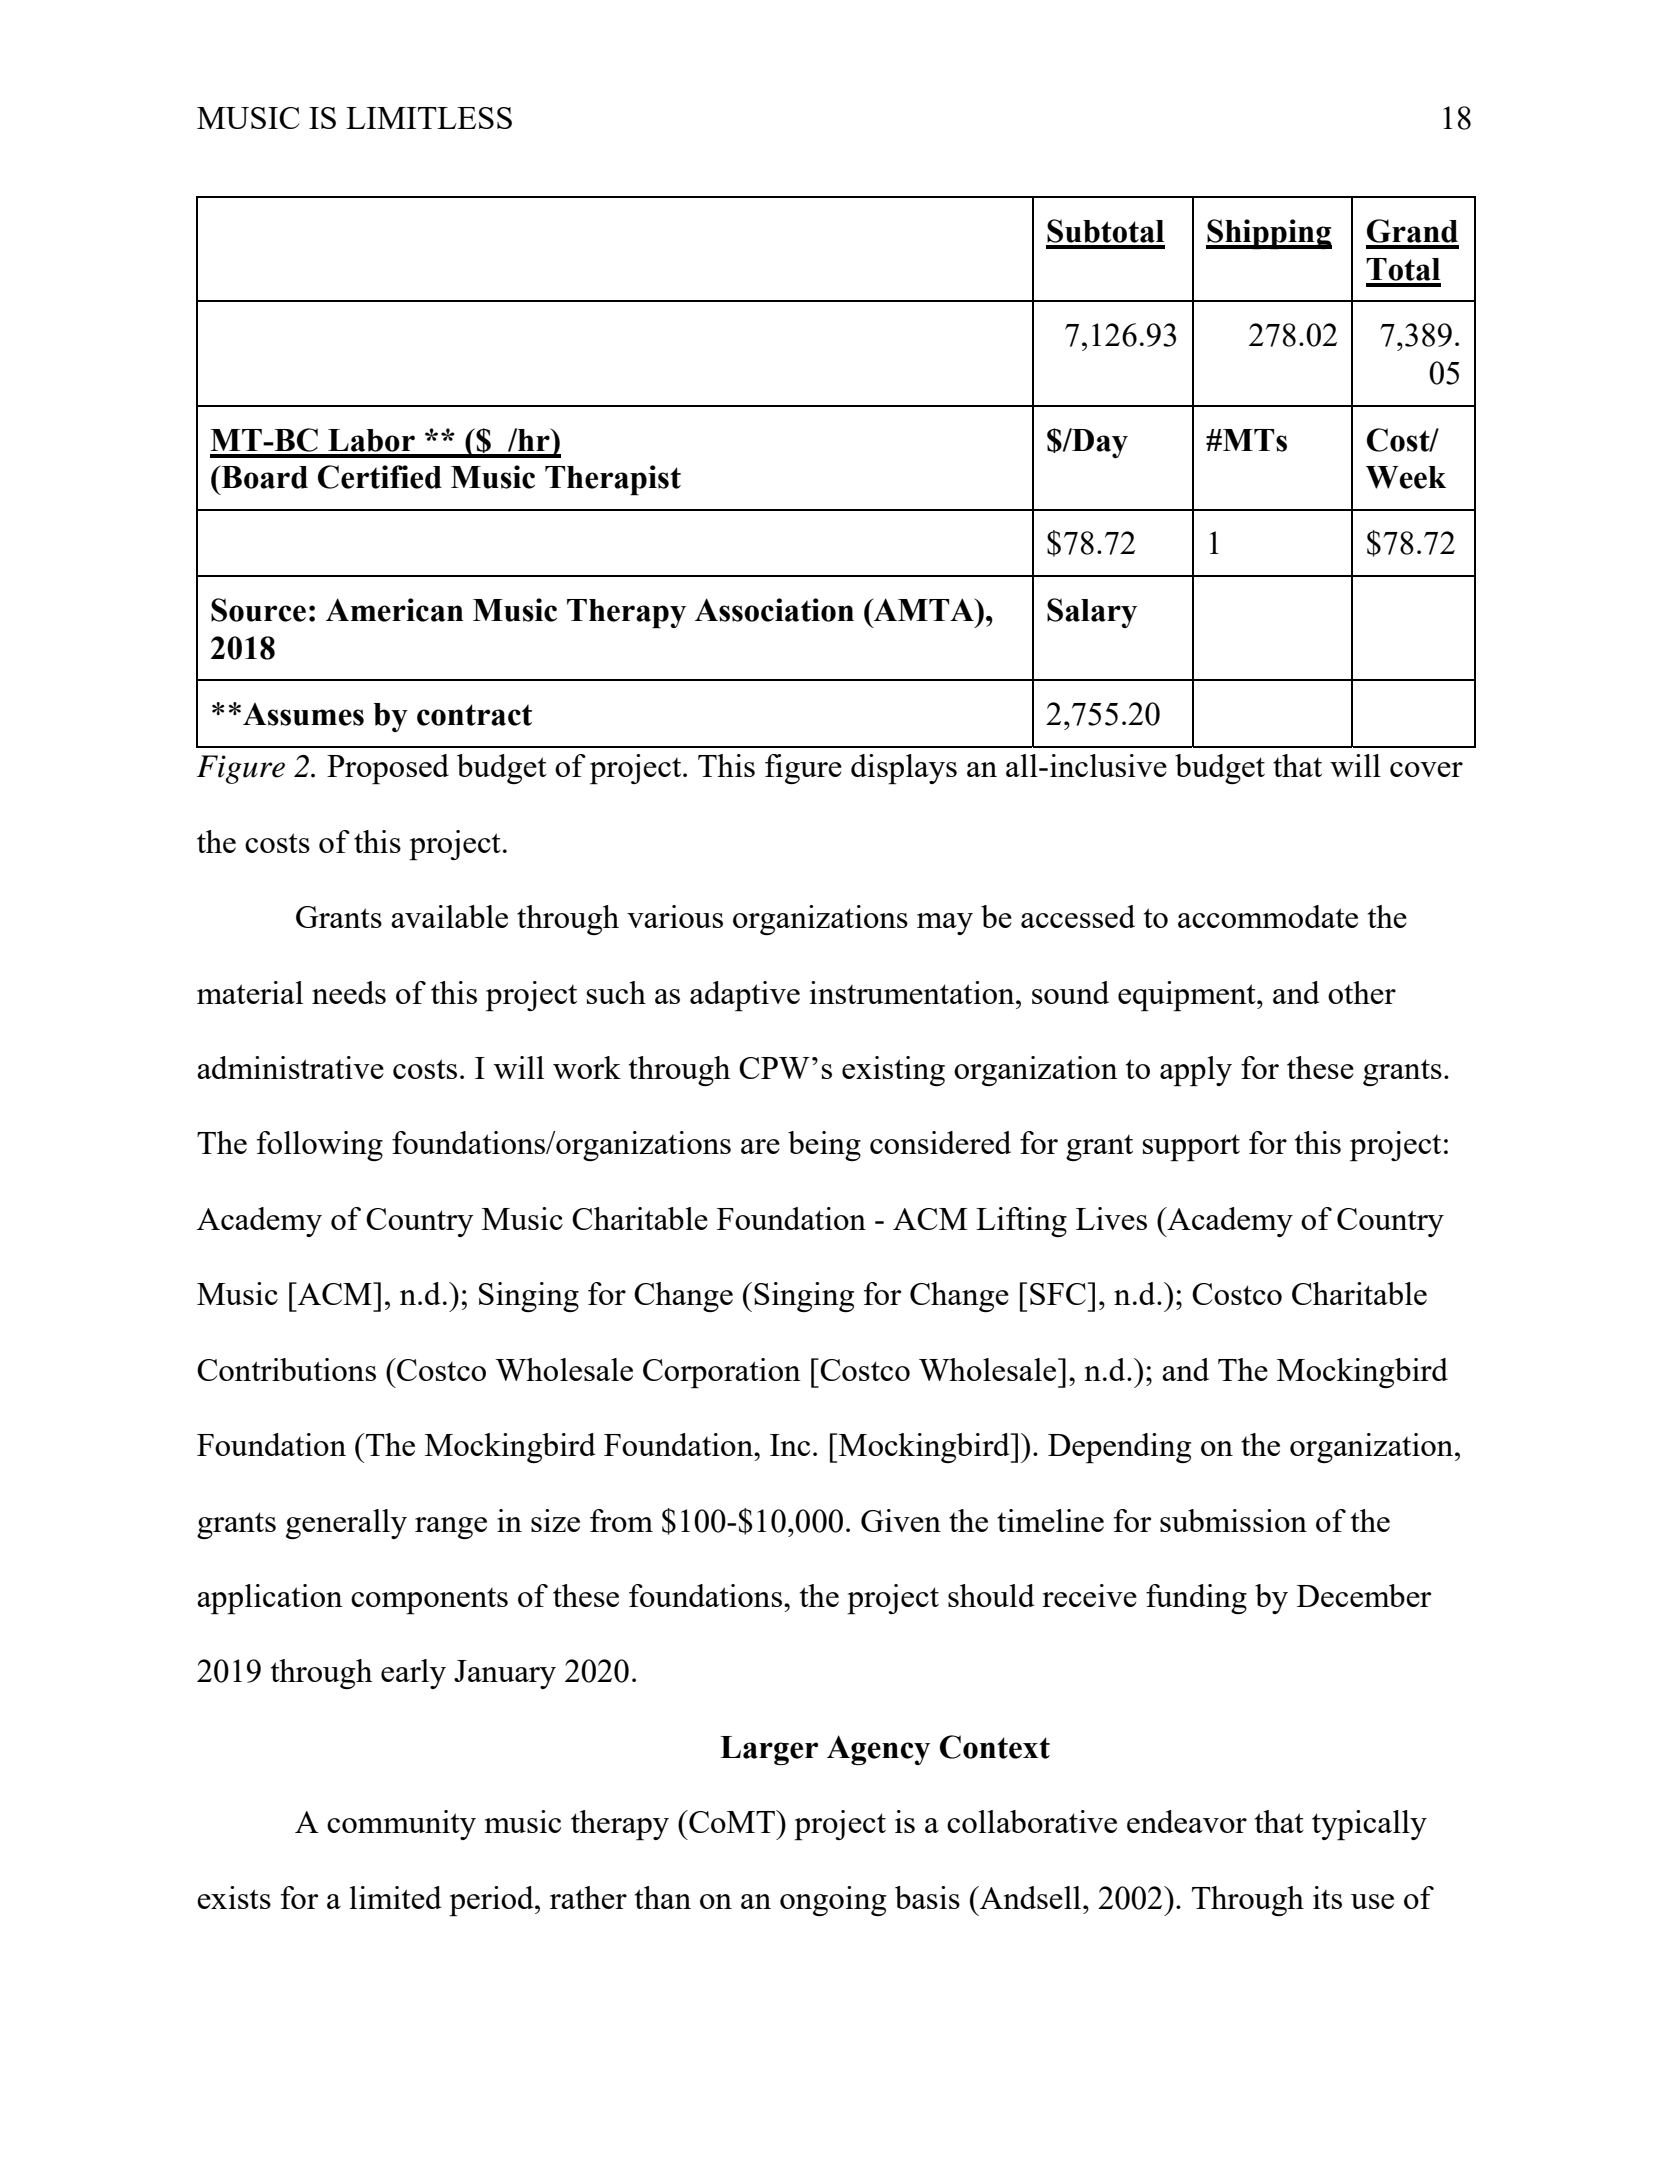 The image size is (1672, 2164). What do you see at coordinates (833, 1901) in the screenshot?
I see `ongoing` at bounding box center [833, 1901].
